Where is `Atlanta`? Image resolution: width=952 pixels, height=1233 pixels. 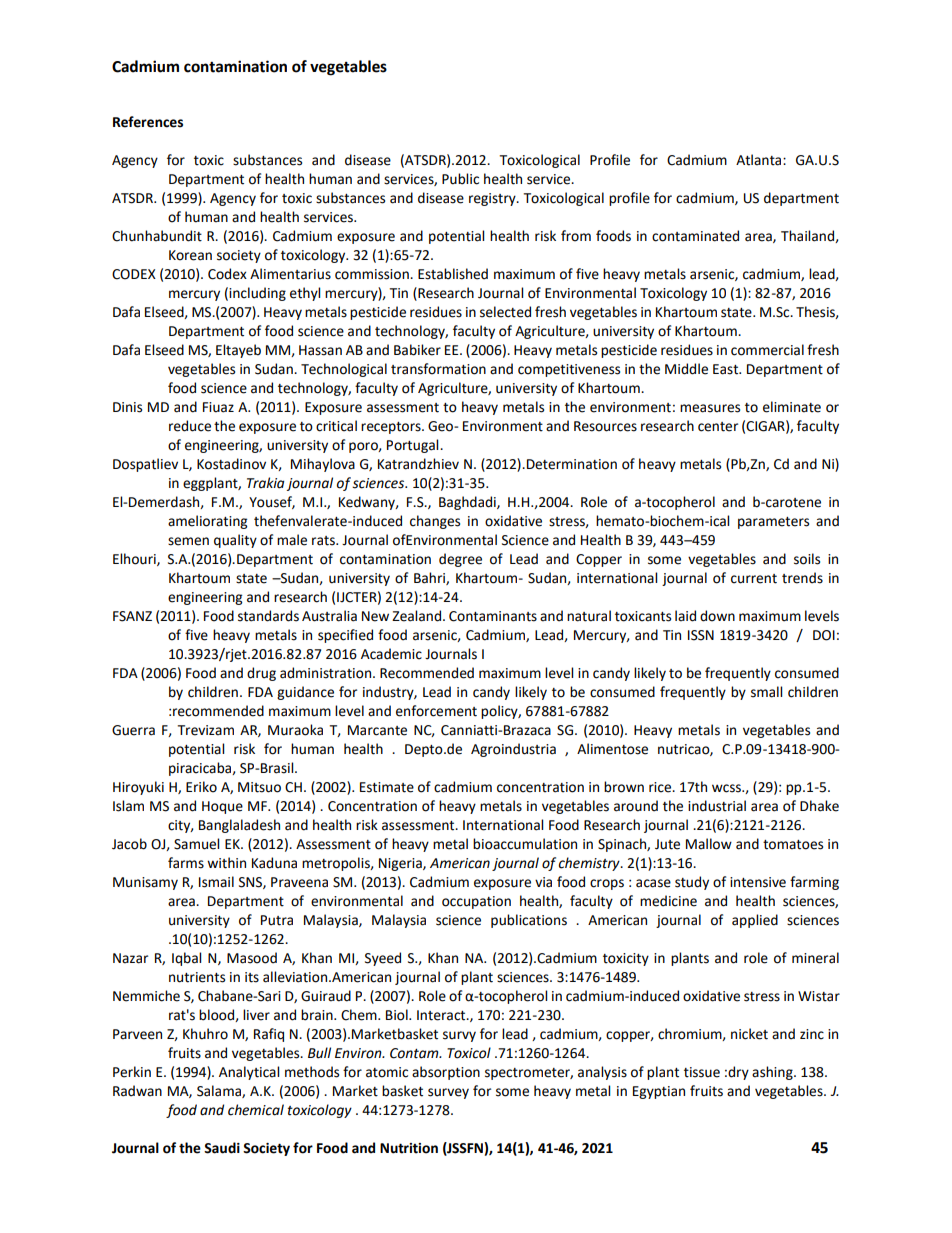
Atlanta is located at coordinates (760, 160).
